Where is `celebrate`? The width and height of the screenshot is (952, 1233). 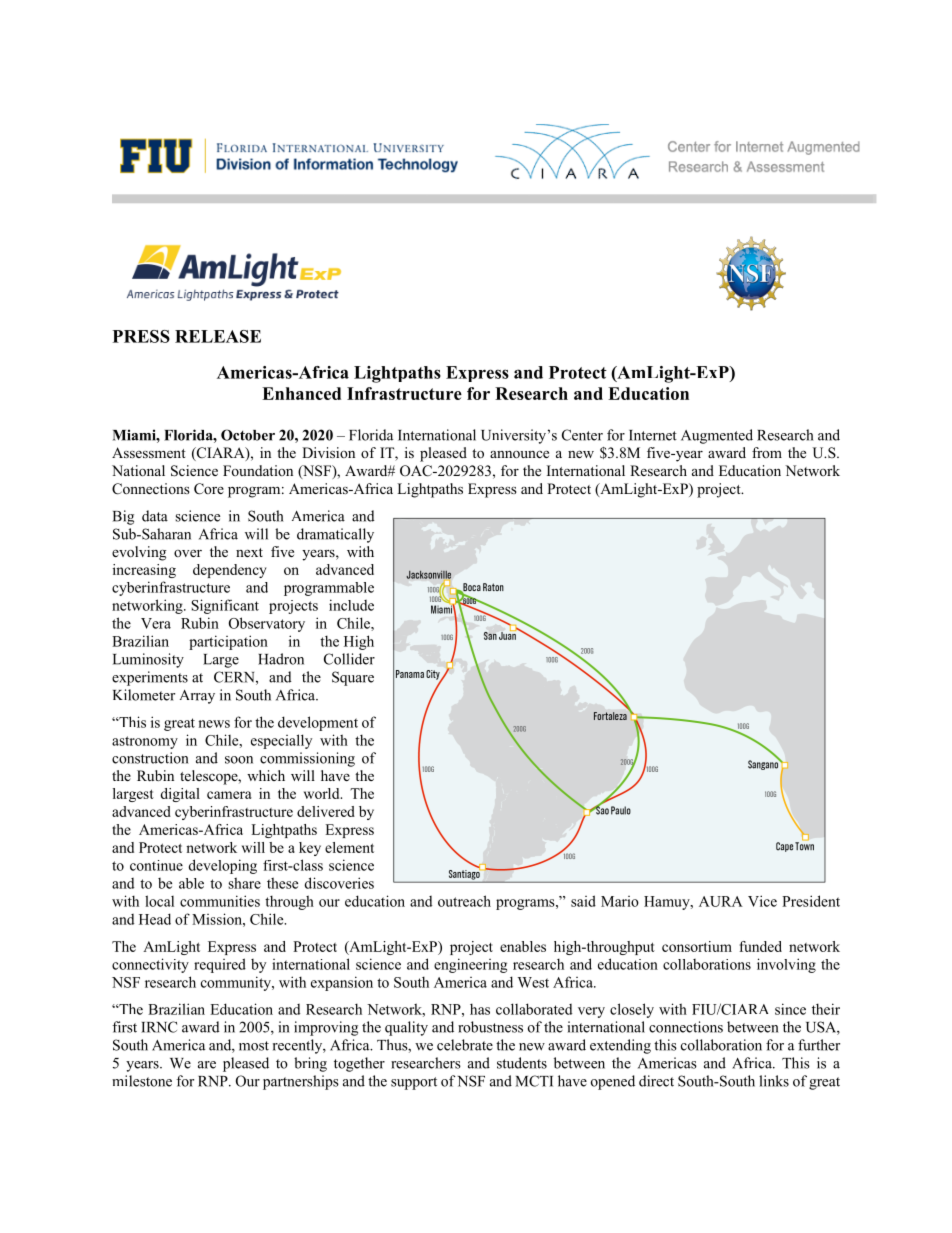 celebrate is located at coordinates (465, 1045).
